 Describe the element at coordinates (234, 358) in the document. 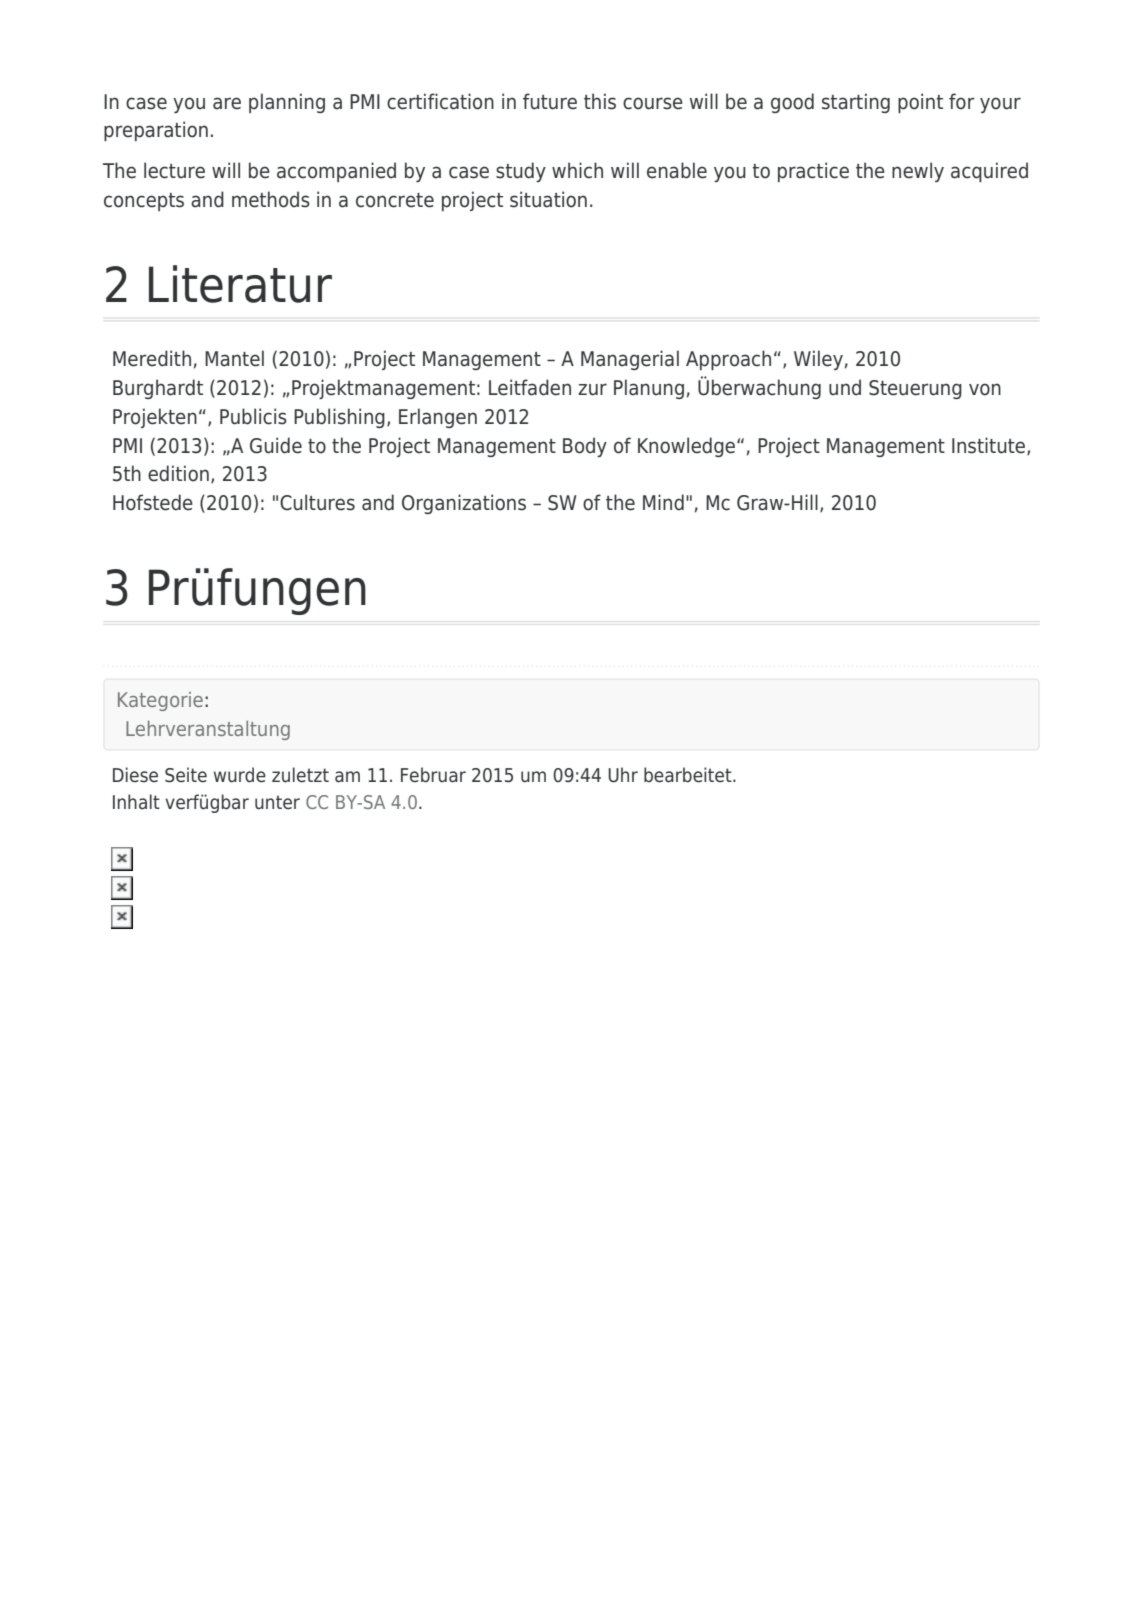

I see `Mantel` at that location.
